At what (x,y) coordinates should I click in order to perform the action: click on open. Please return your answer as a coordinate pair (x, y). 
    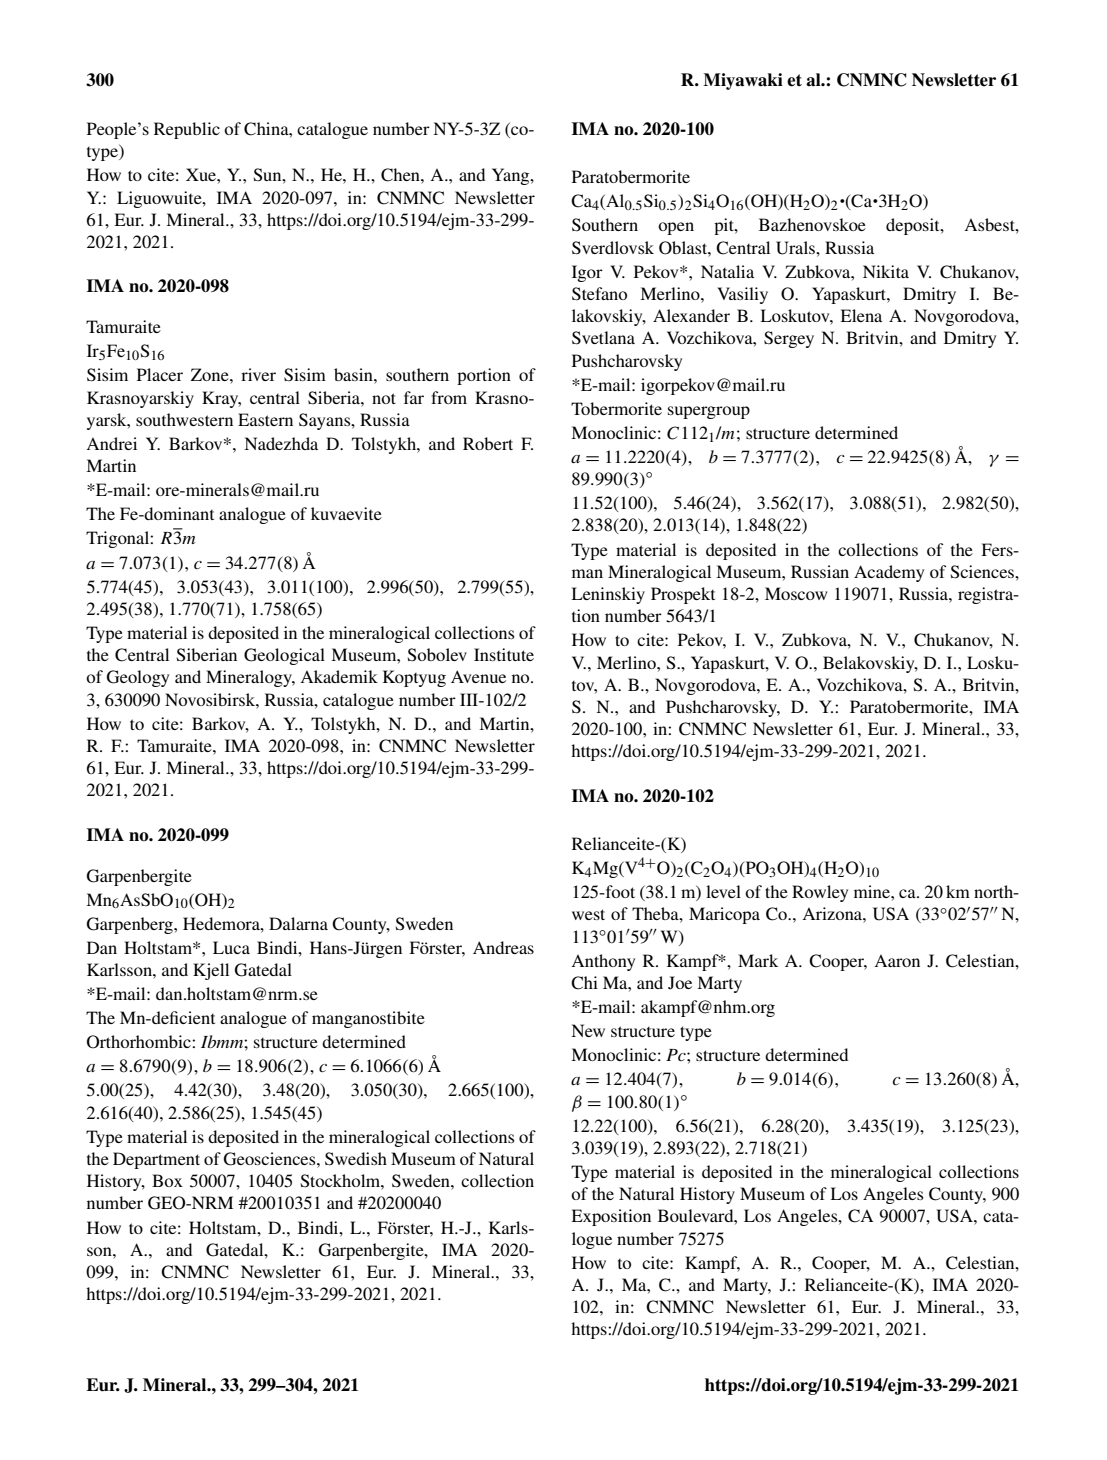
    Looking at the image, I should click on (676, 228).
